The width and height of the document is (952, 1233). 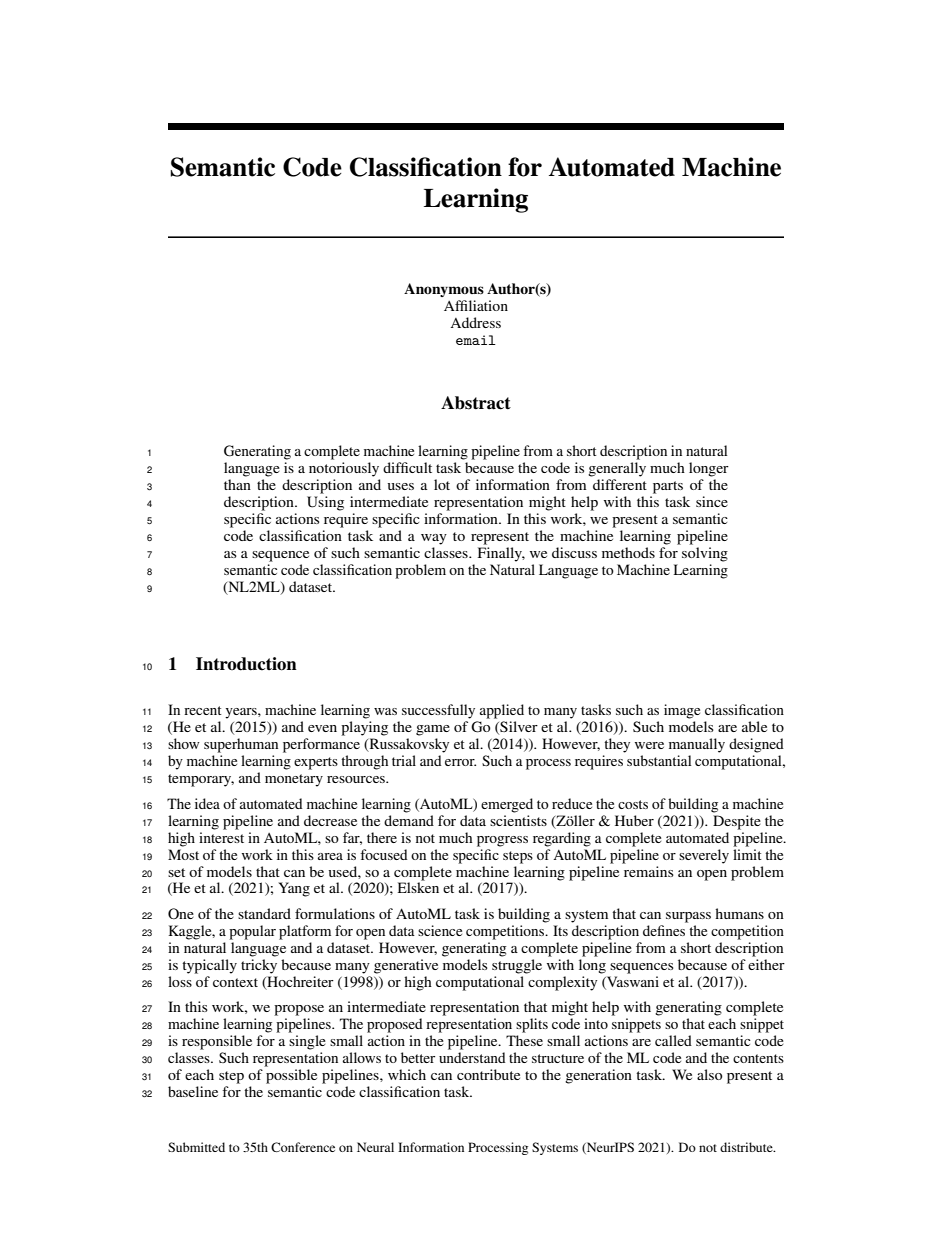 What do you see at coordinates (502, 841) in the document?
I see `progress` at bounding box center [502, 841].
